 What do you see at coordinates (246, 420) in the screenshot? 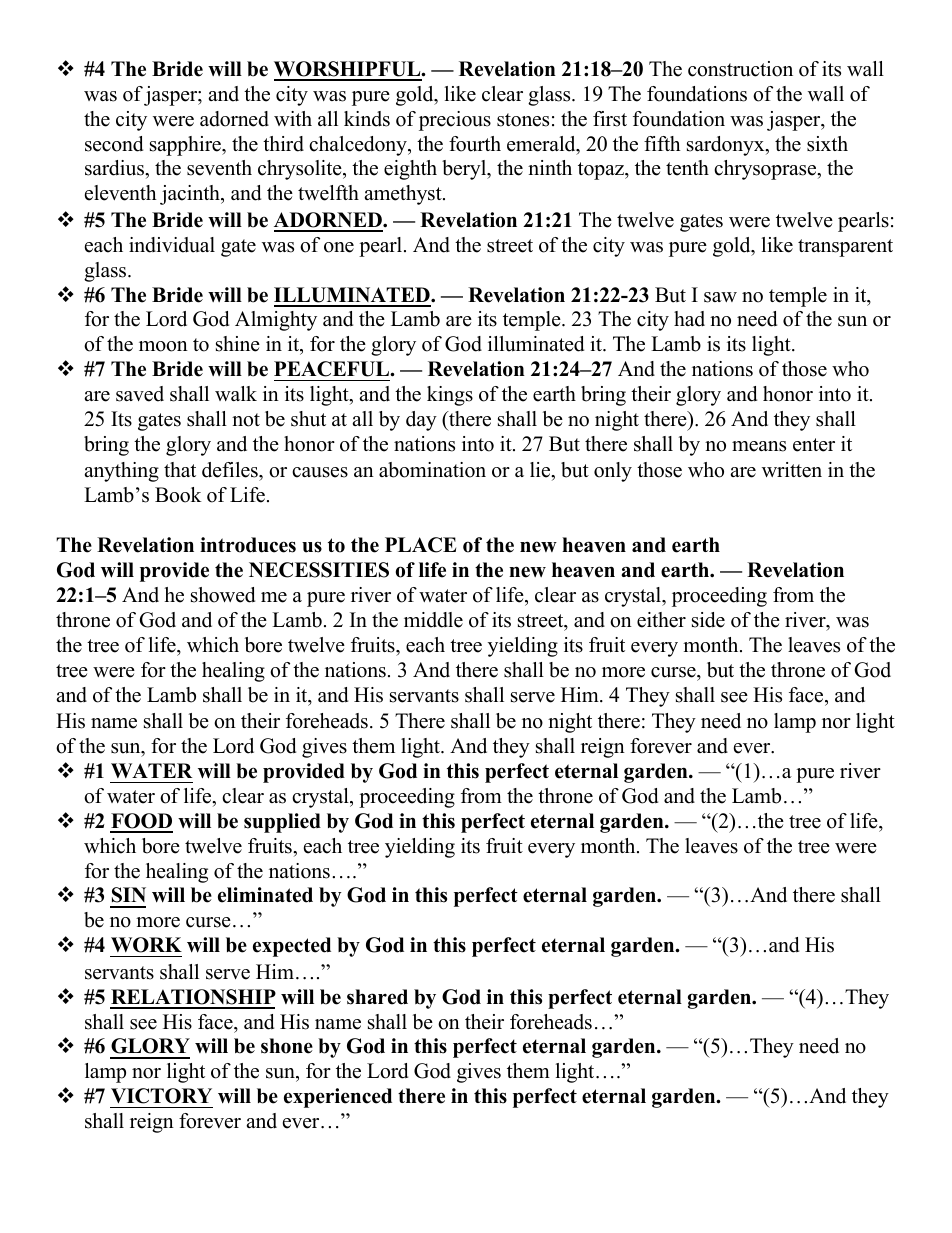
I see `not` at bounding box center [246, 420].
